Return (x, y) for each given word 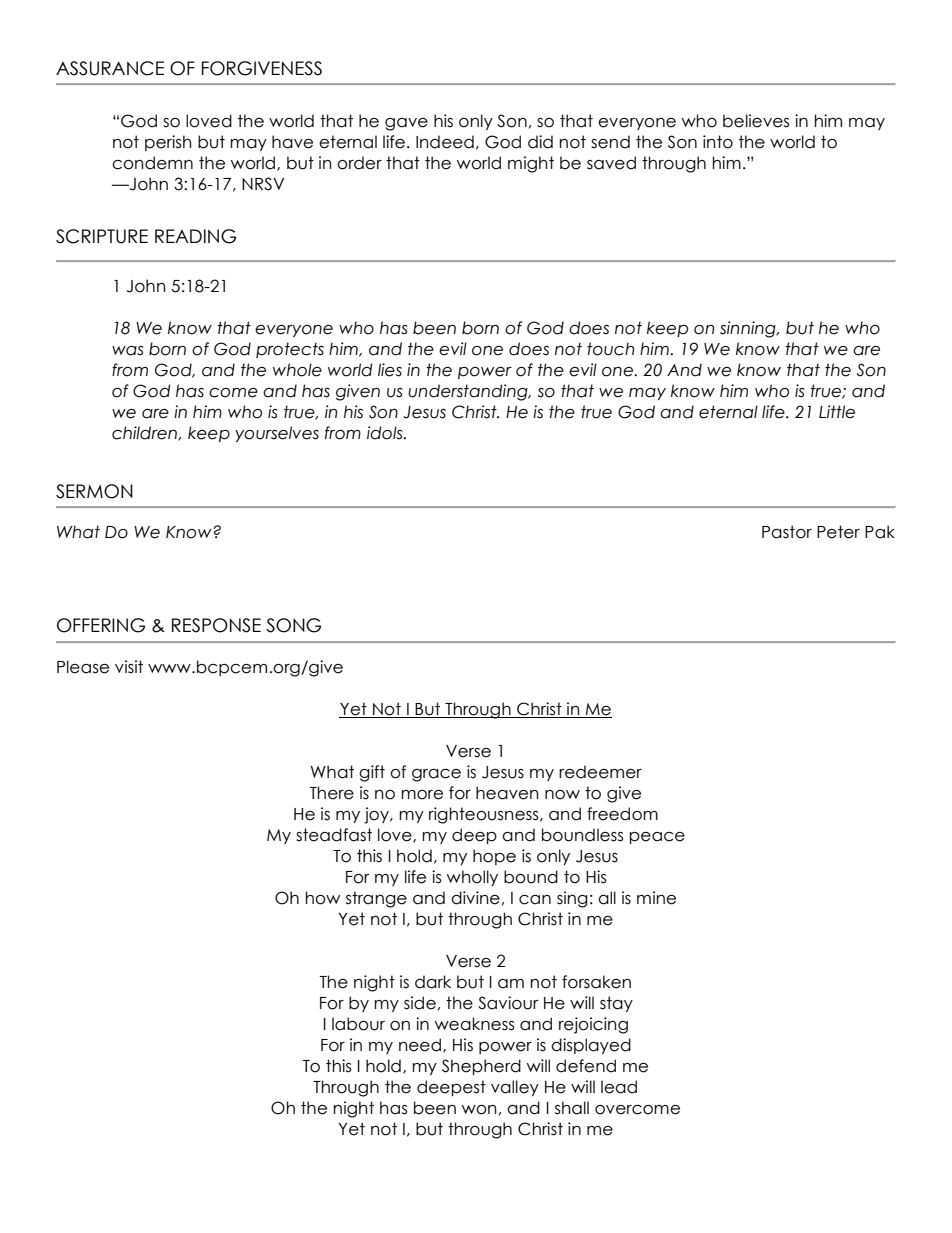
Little (837, 412)
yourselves (277, 434)
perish (168, 143)
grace (436, 775)
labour (358, 1024)
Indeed (445, 142)
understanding (469, 392)
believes (756, 121)
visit (129, 667)
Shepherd (481, 1067)
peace (657, 838)
